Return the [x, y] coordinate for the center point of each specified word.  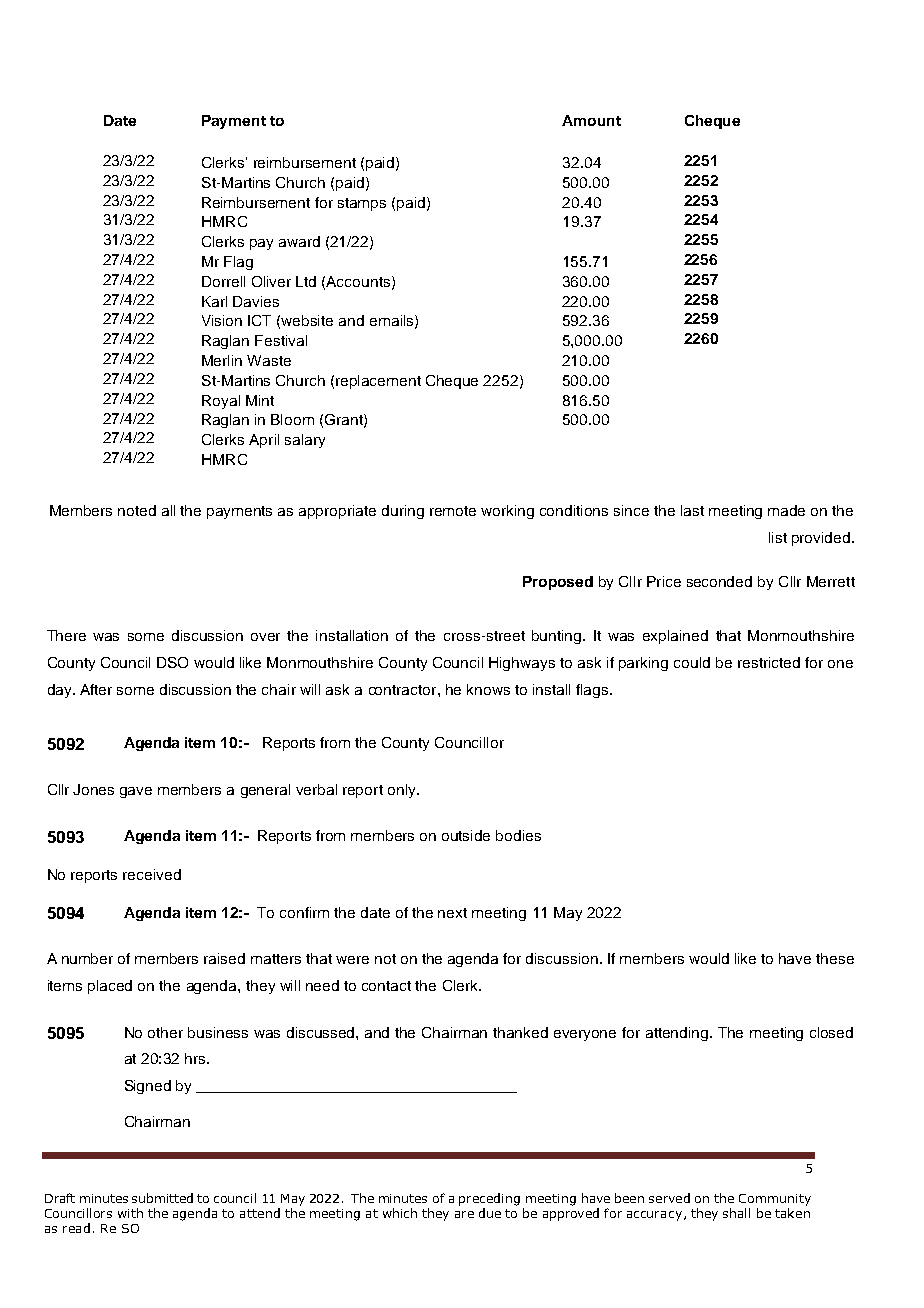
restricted [769, 662]
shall [736, 1213]
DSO [172, 662]
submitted [162, 1198]
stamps [362, 204]
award [299, 241]
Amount [591, 120]
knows [488, 689]
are [464, 1214]
